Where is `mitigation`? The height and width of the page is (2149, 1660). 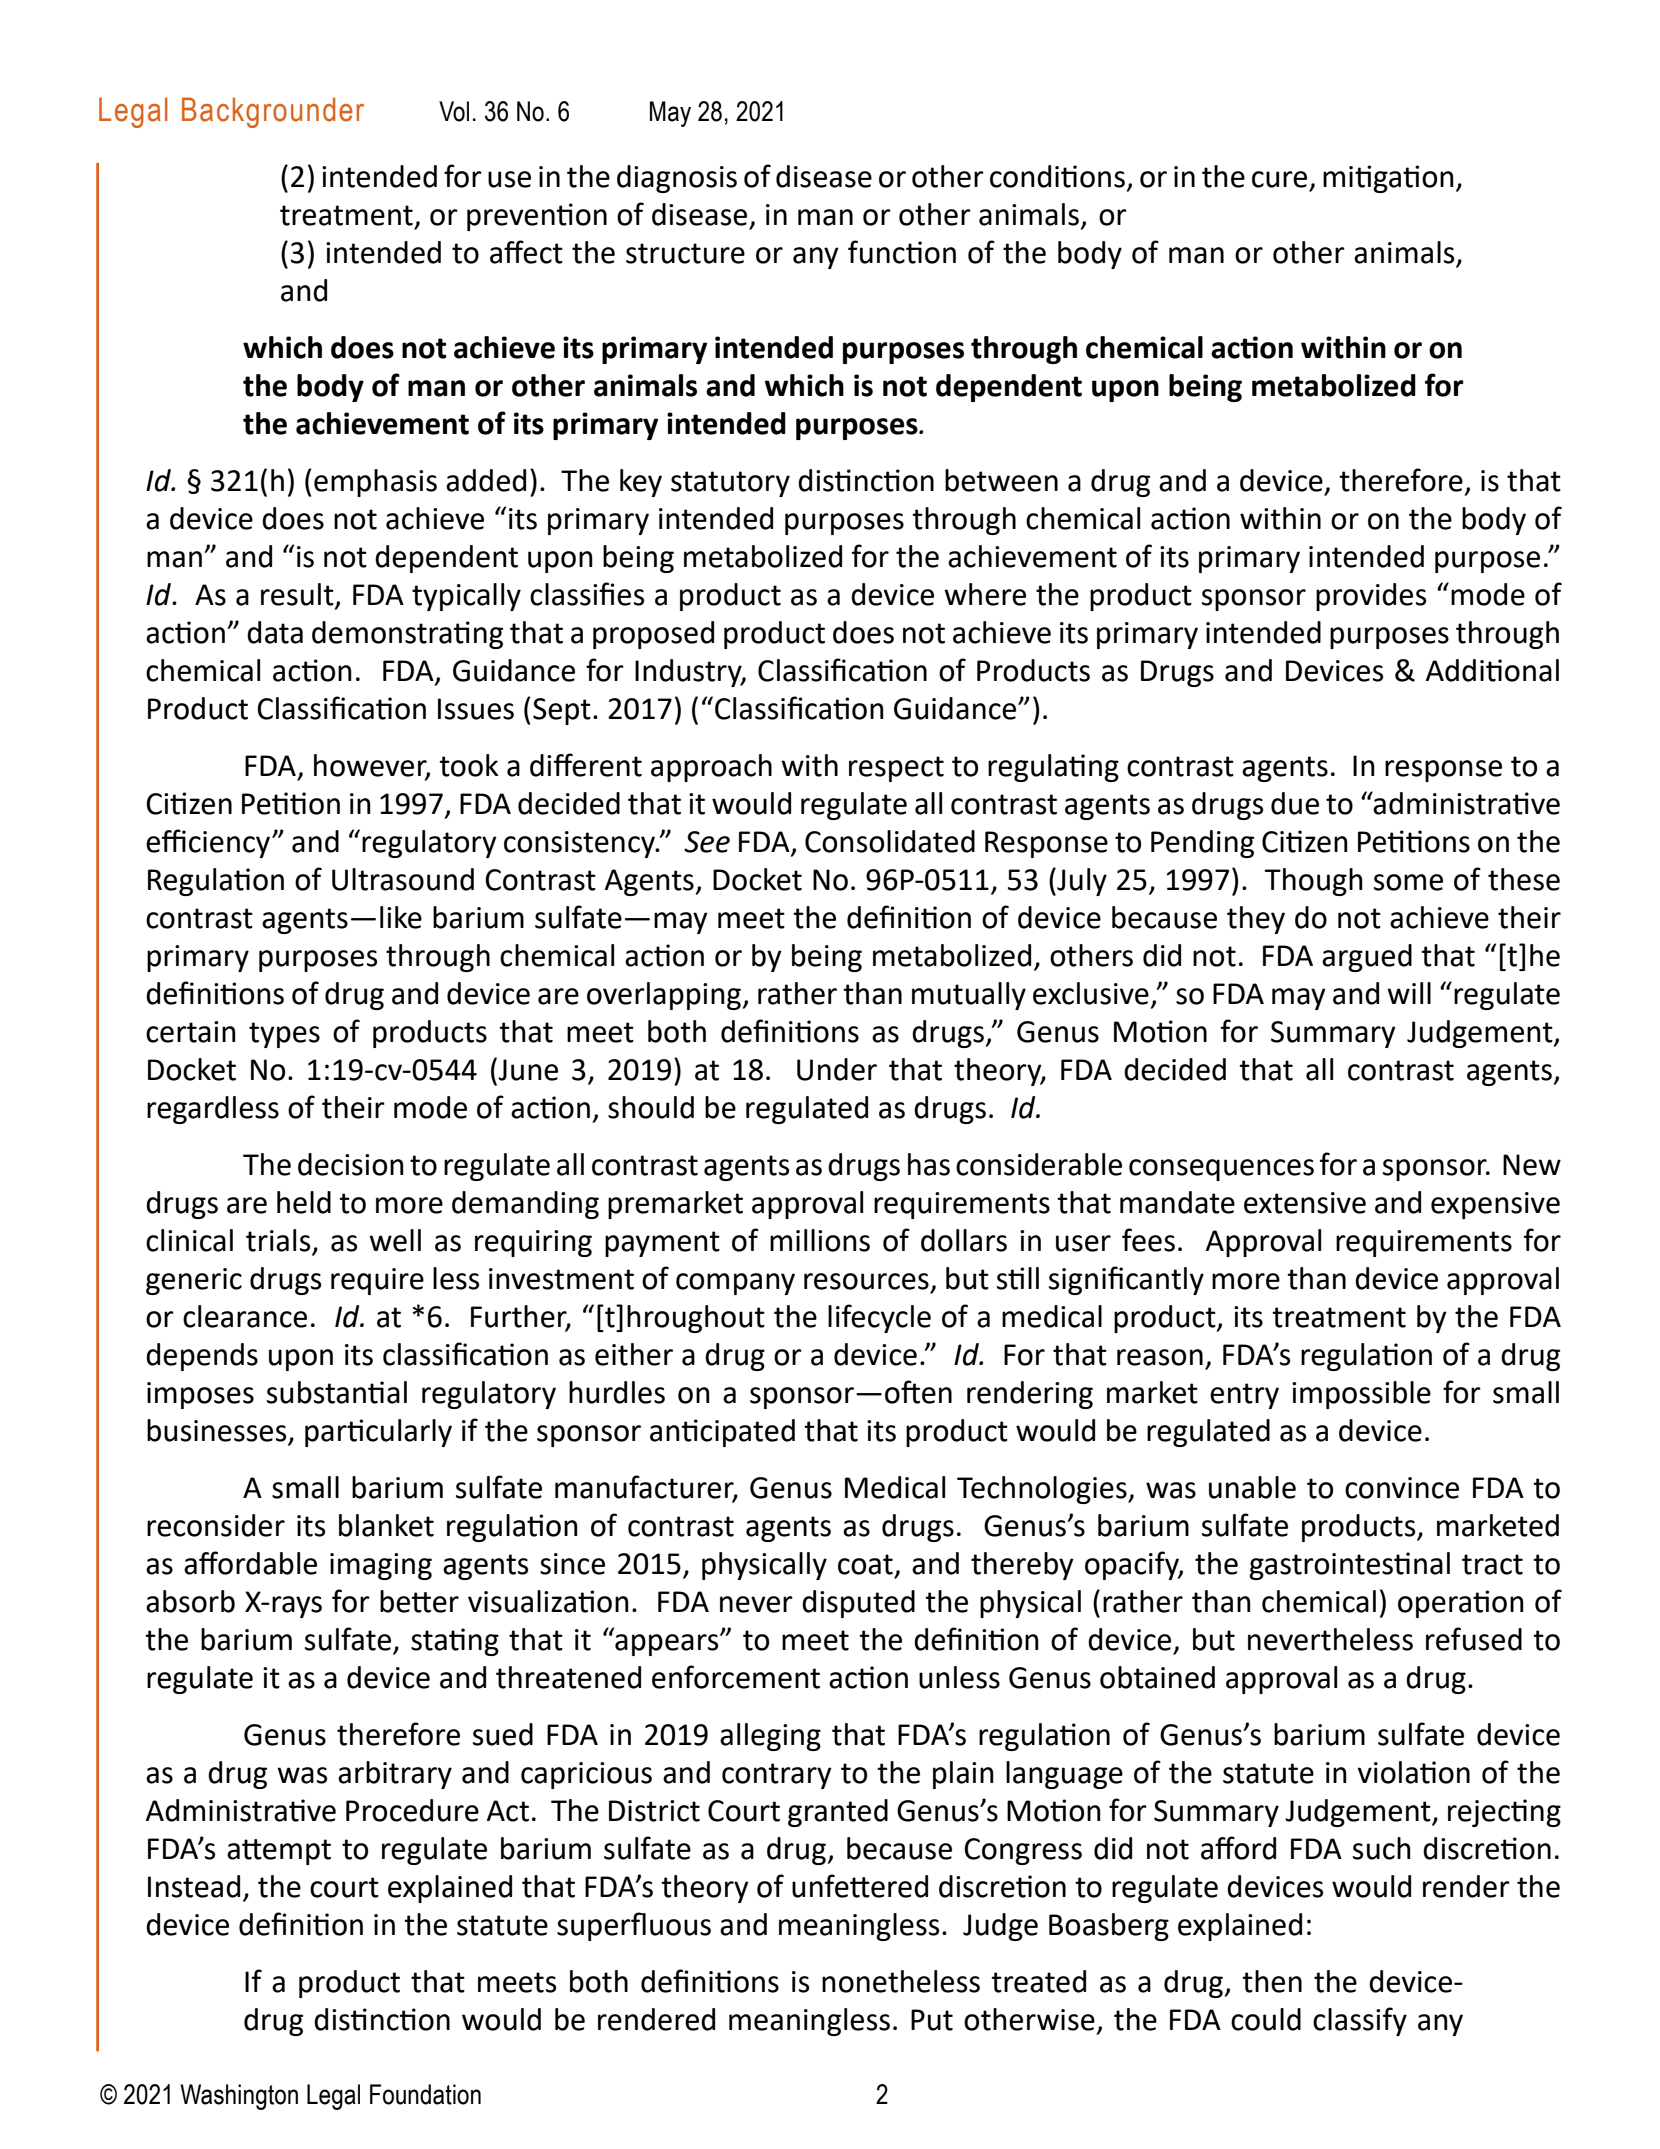 mitigation is located at coordinates (1388, 179).
